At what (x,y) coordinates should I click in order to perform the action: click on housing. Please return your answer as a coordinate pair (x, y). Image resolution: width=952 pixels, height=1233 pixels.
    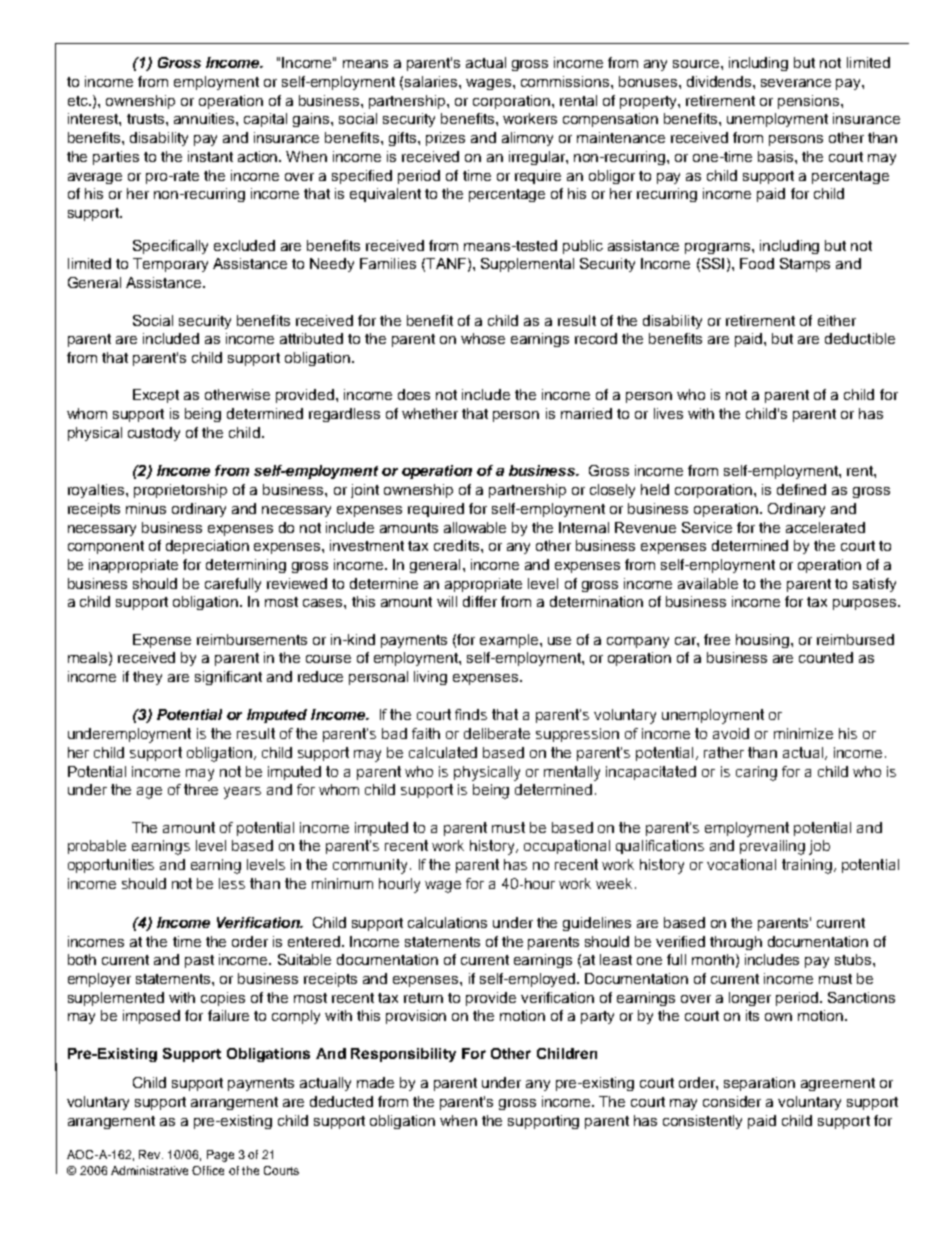
    Looking at the image, I should click on (764, 641).
